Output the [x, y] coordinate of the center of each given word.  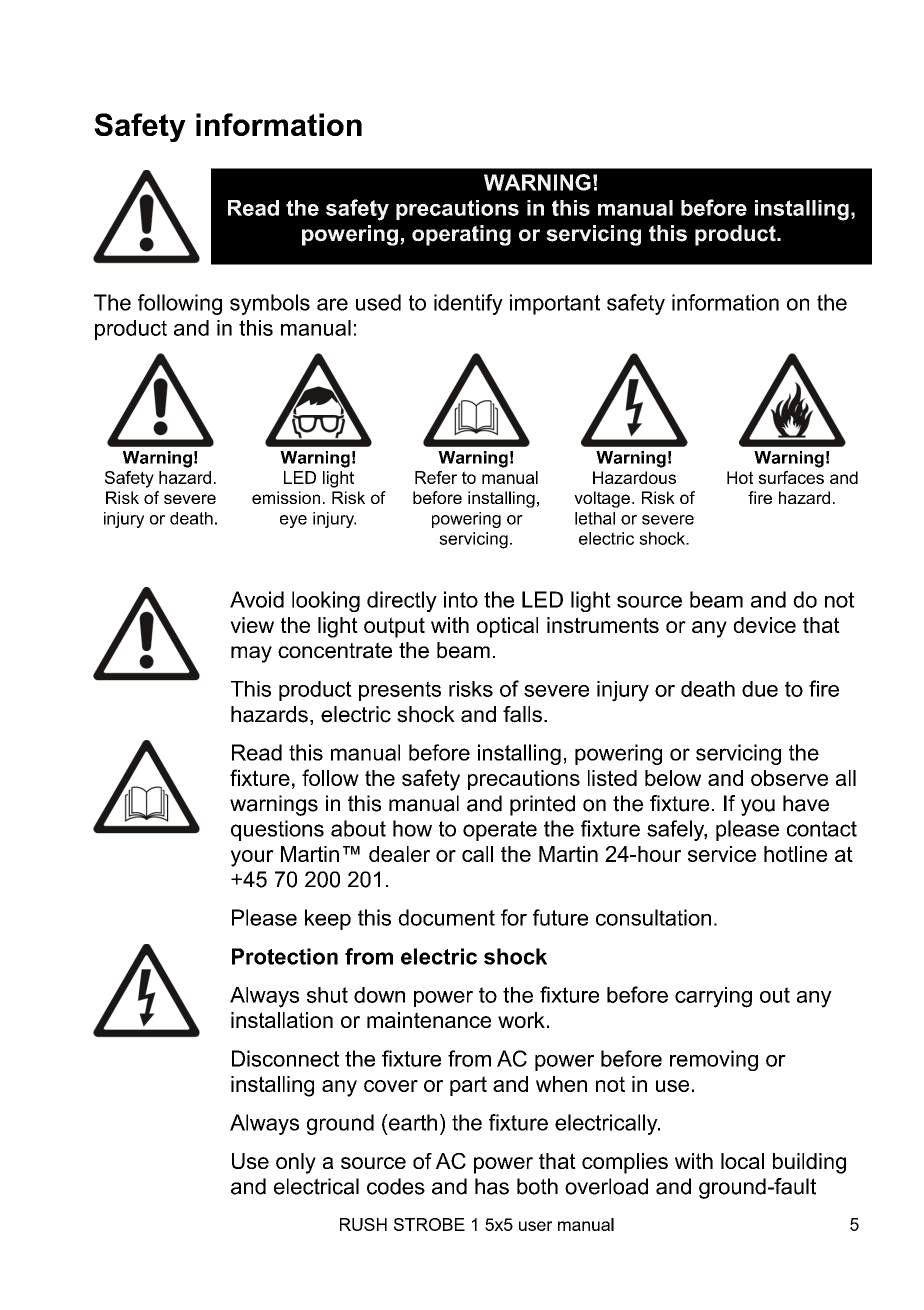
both [537, 1186]
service [722, 854]
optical [507, 627]
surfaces [791, 477]
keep [328, 919]
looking [326, 601]
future [560, 917]
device [764, 625]
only [296, 1163]
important [555, 304]
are [332, 304]
